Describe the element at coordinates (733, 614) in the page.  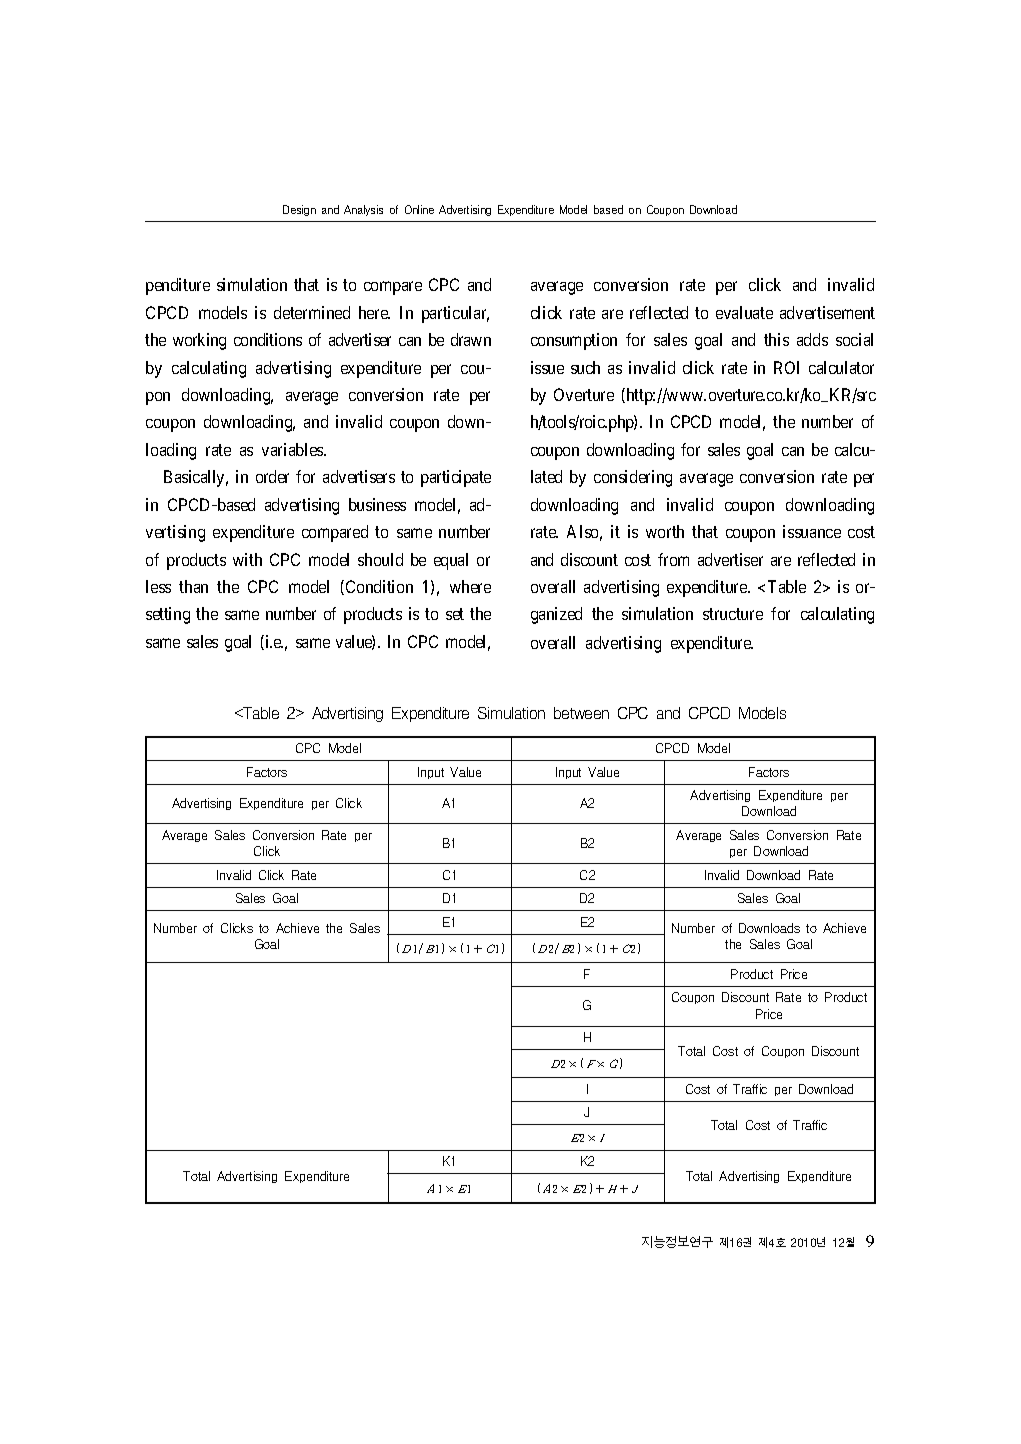
I see `structure` at that location.
